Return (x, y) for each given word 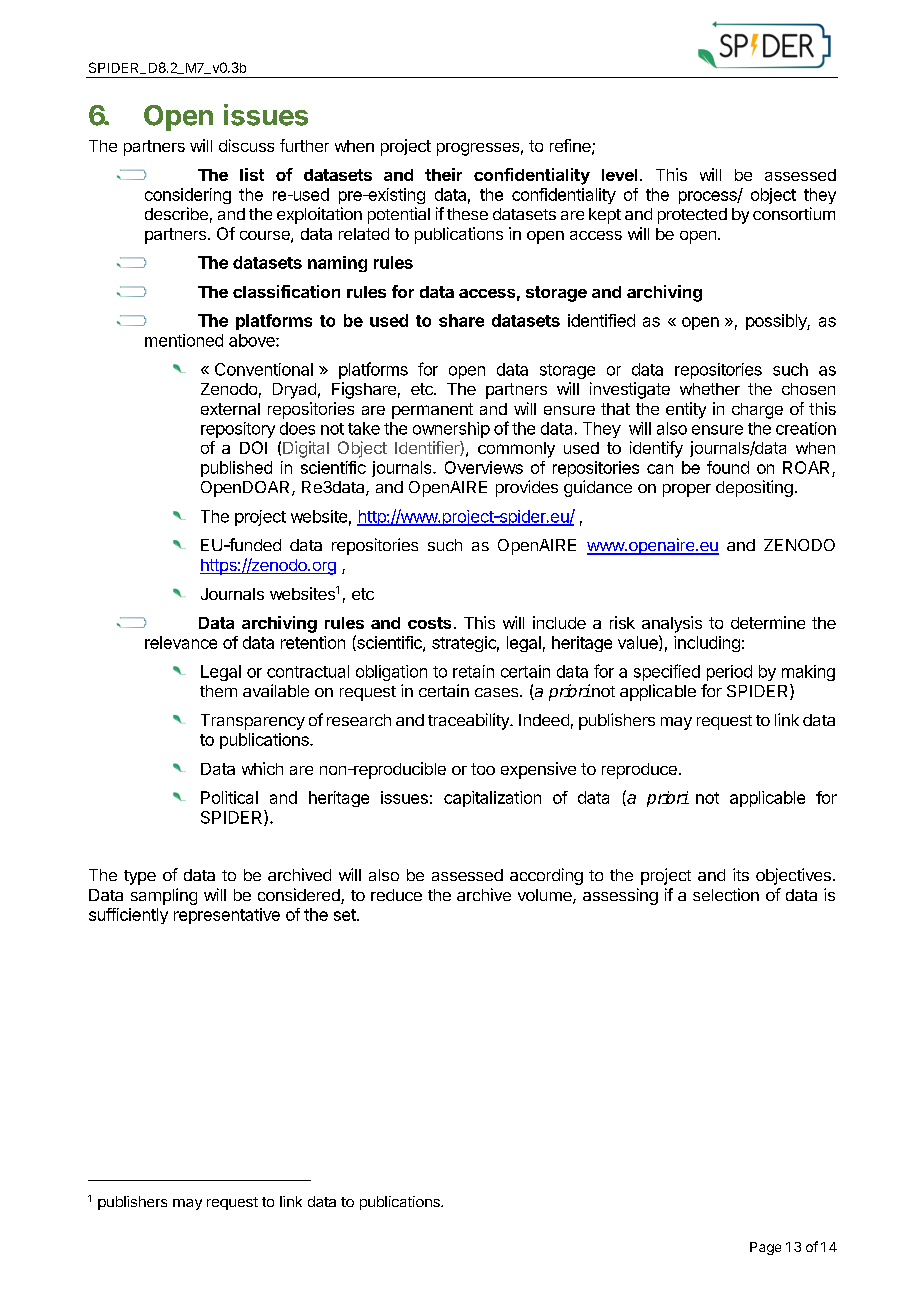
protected (692, 216)
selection (726, 894)
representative (227, 916)
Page (765, 1248)
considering (188, 196)
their (443, 174)
